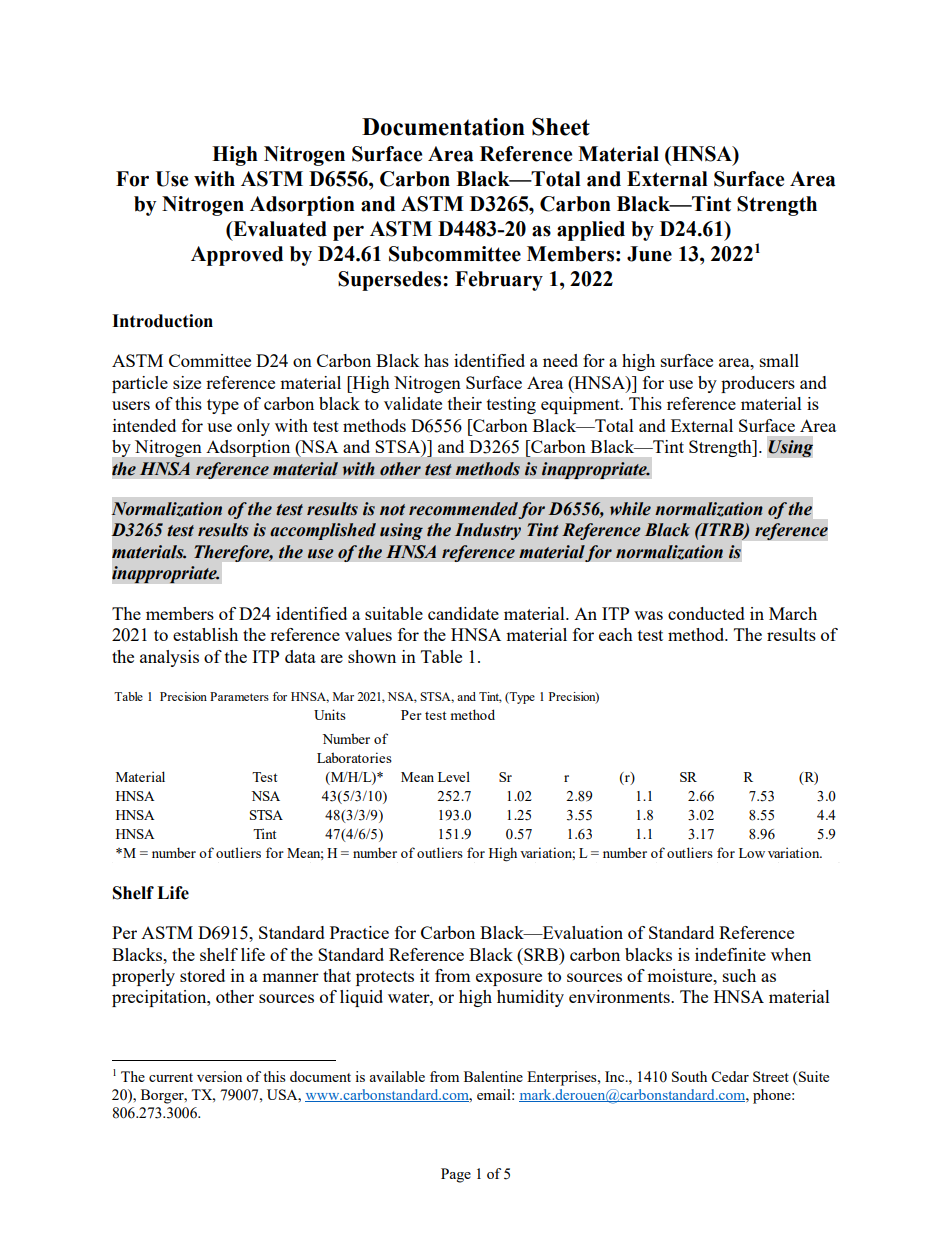  I want to click on Level, so click(454, 776).
